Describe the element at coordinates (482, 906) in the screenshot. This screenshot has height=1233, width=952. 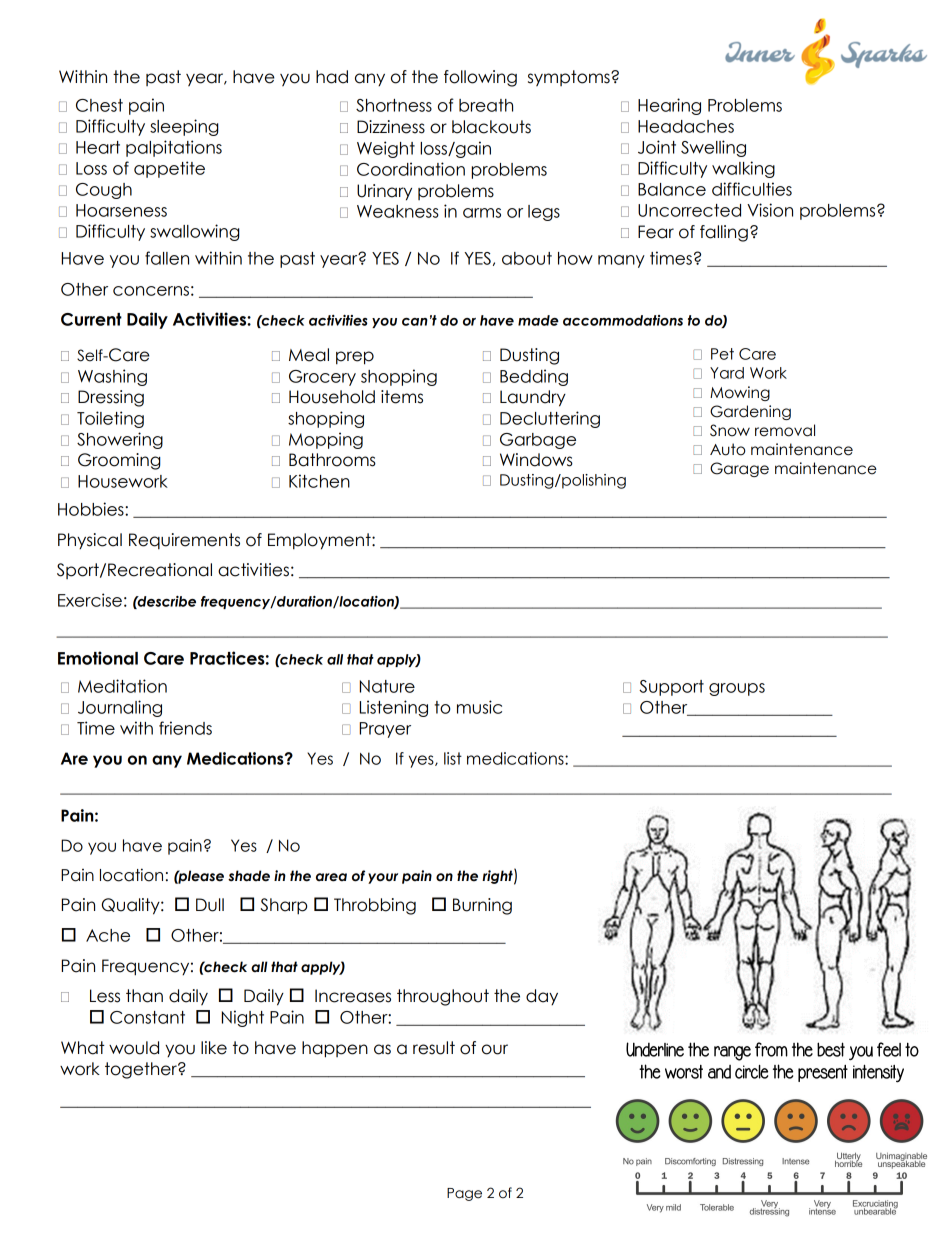
I see `Burning` at that location.
